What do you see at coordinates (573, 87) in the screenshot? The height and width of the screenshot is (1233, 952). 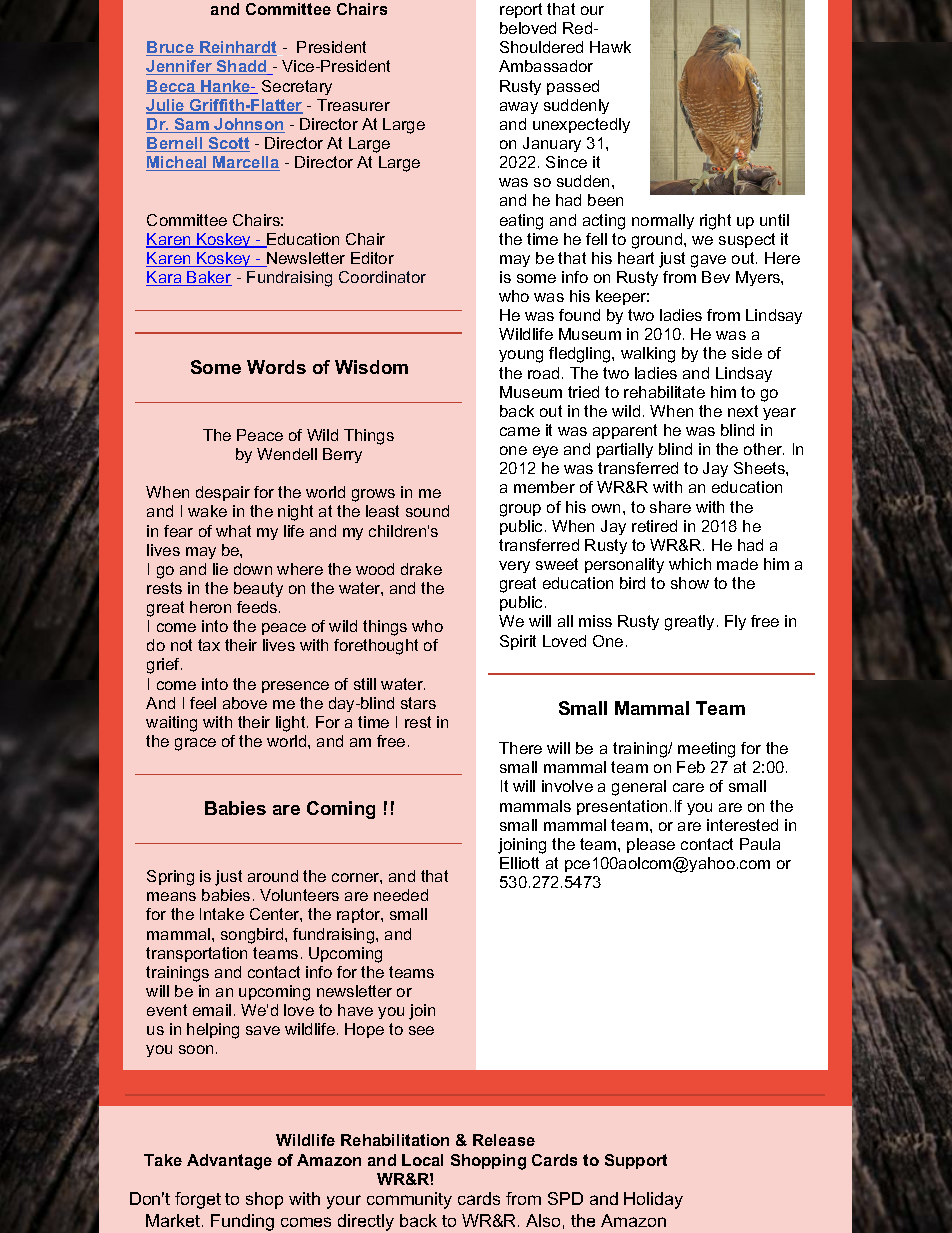 I see `passed` at bounding box center [573, 87].
